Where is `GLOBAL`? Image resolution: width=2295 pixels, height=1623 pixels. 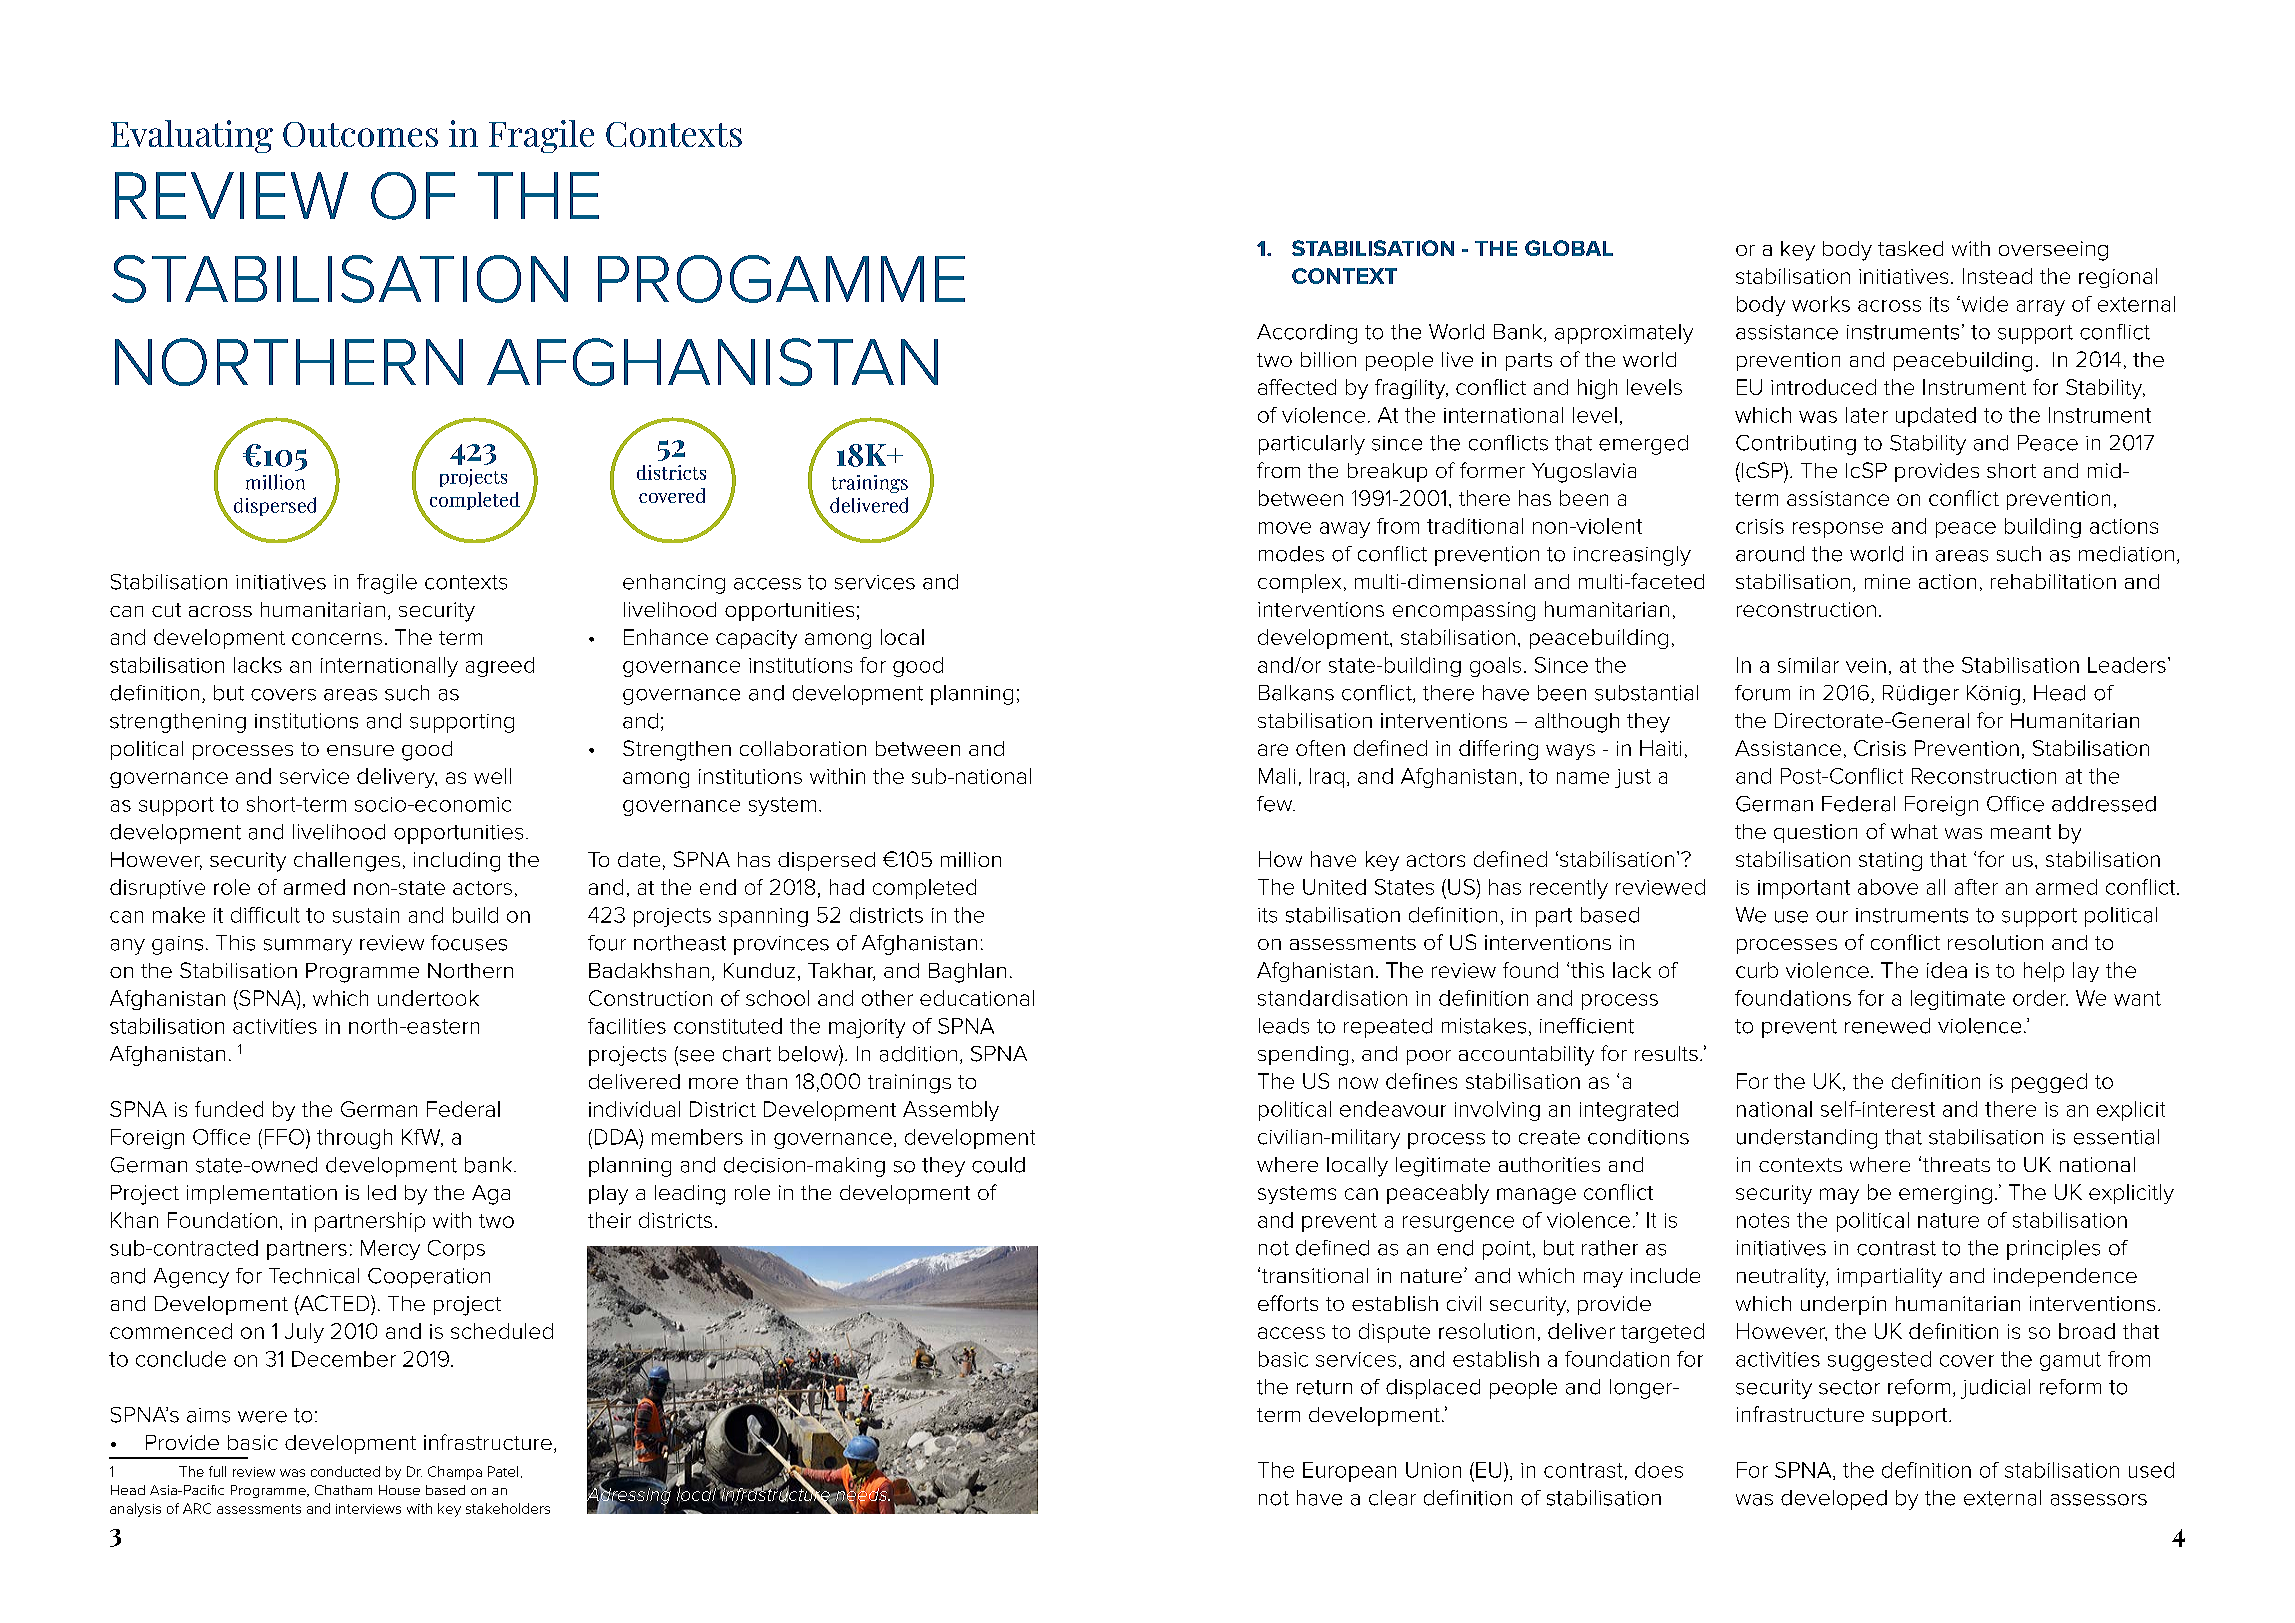 GLOBAL is located at coordinates (1569, 248).
